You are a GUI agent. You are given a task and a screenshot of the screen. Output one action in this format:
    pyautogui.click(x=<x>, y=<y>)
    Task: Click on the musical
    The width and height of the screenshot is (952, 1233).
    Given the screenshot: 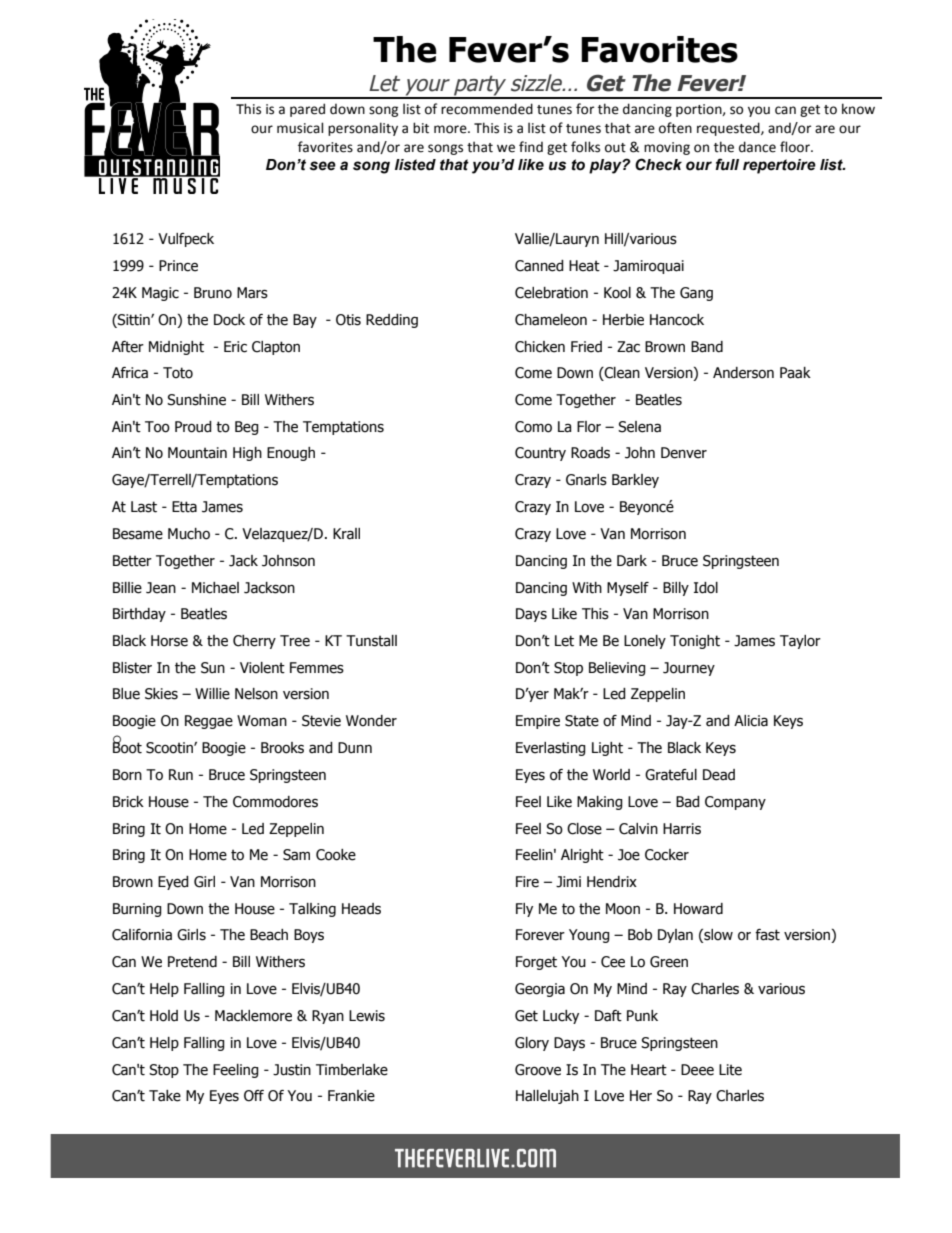 What is the action you would take?
    pyautogui.click(x=300, y=128)
